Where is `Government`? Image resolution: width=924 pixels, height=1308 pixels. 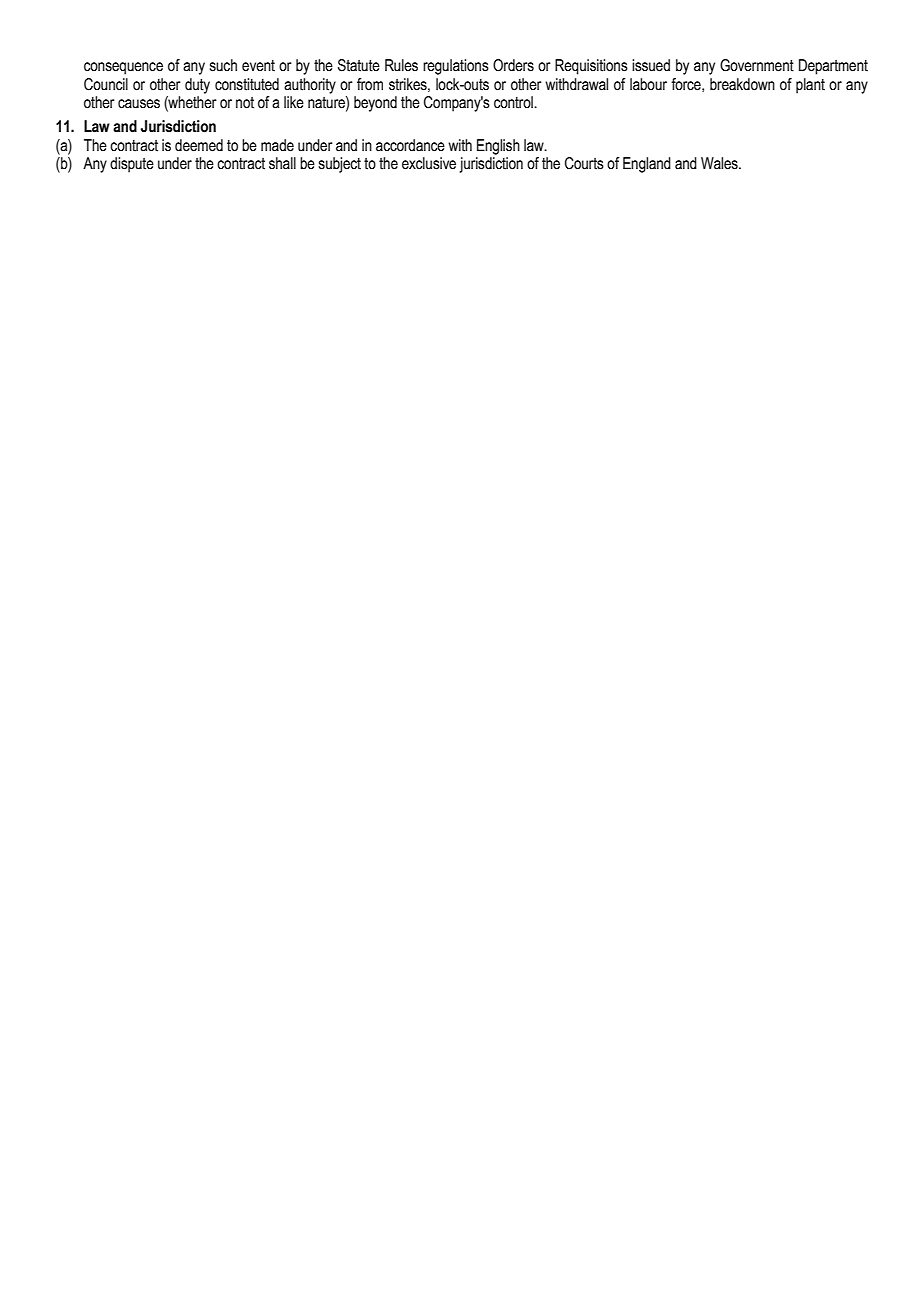
Government is located at coordinates (757, 65).
